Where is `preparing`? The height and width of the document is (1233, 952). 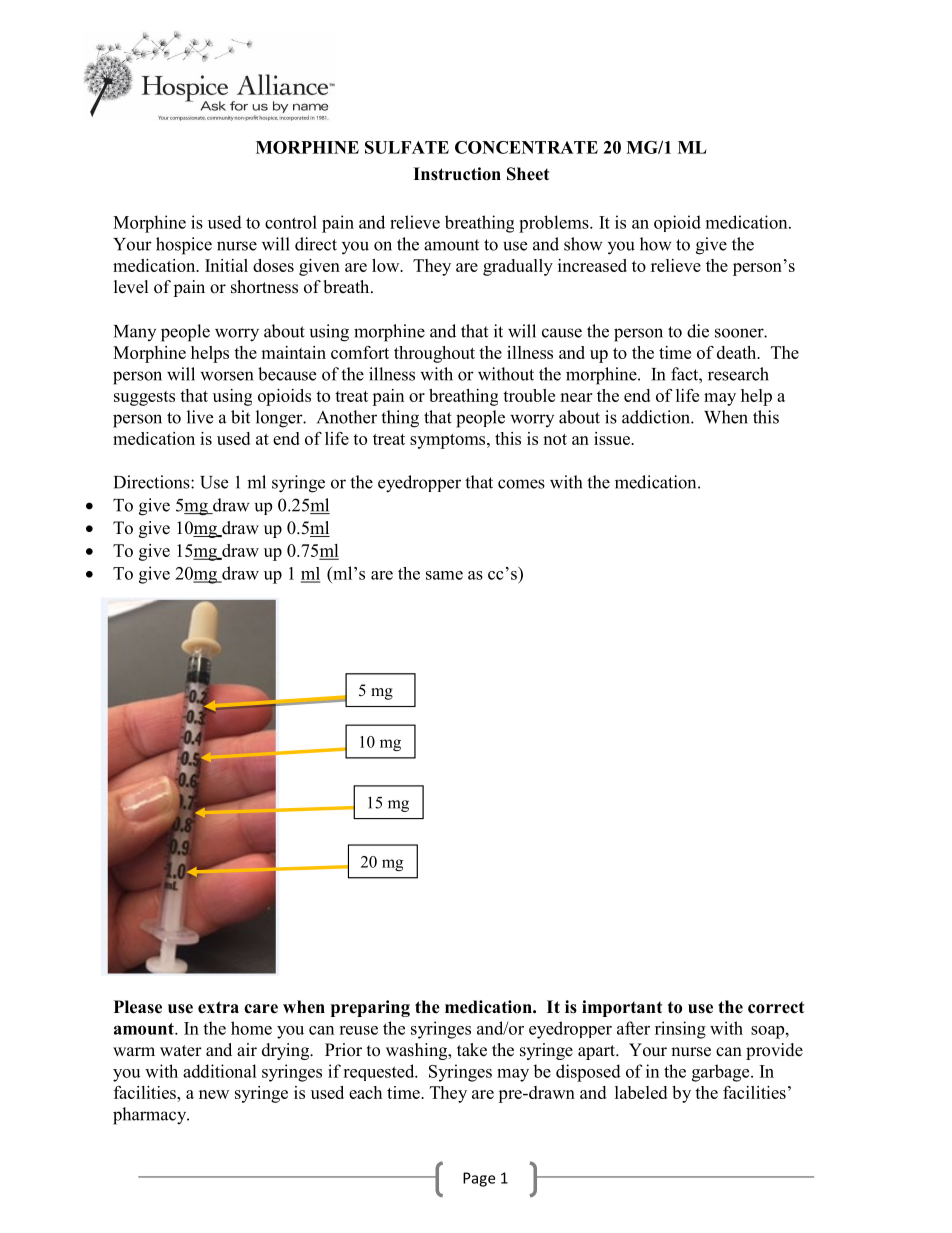 preparing is located at coordinates (370, 1008).
